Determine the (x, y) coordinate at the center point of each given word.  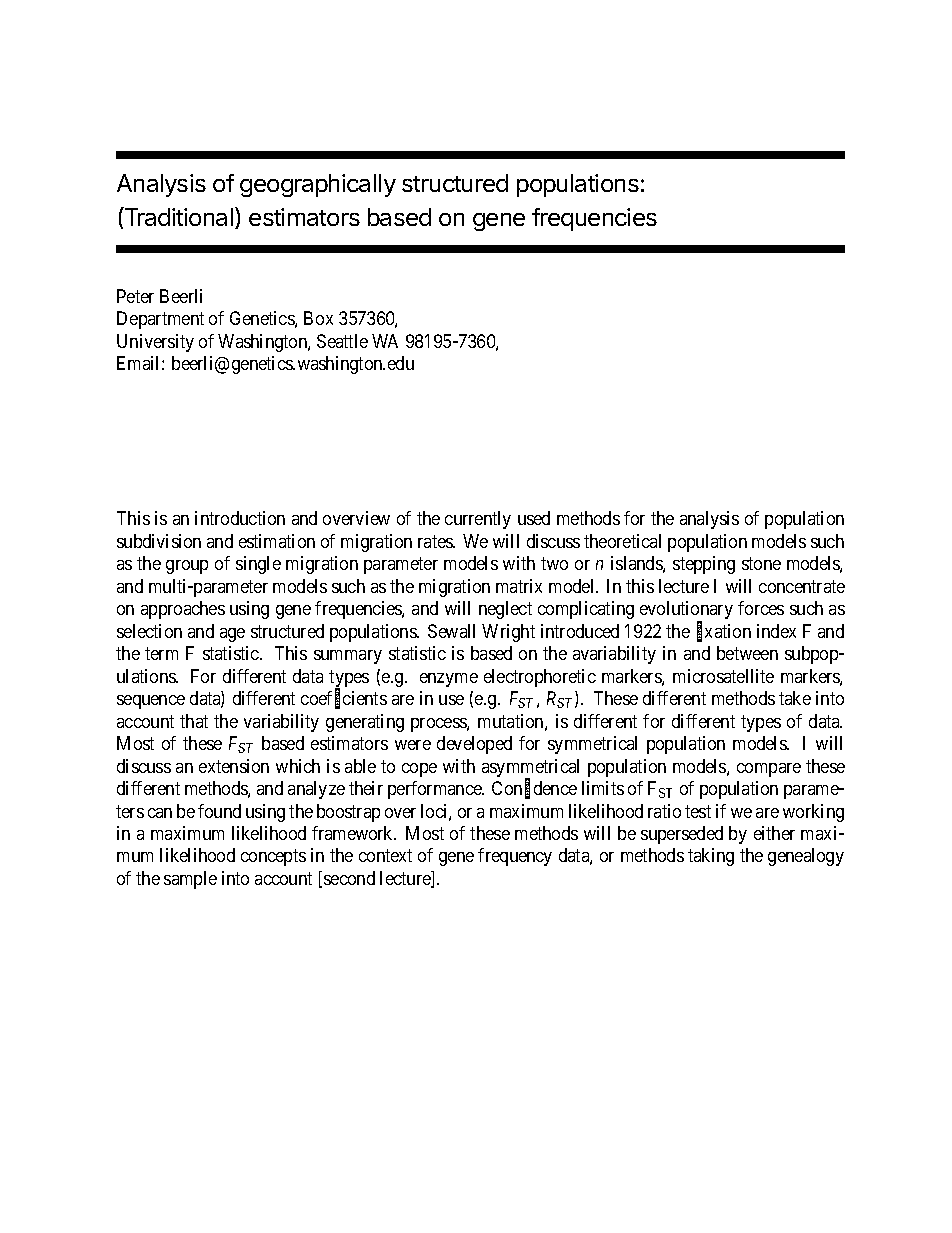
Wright (508, 633)
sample (190, 880)
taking (711, 857)
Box (318, 318)
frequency (515, 857)
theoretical (622, 541)
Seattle (342, 341)
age (232, 635)
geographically (318, 185)
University (155, 343)
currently (478, 520)
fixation (724, 632)
